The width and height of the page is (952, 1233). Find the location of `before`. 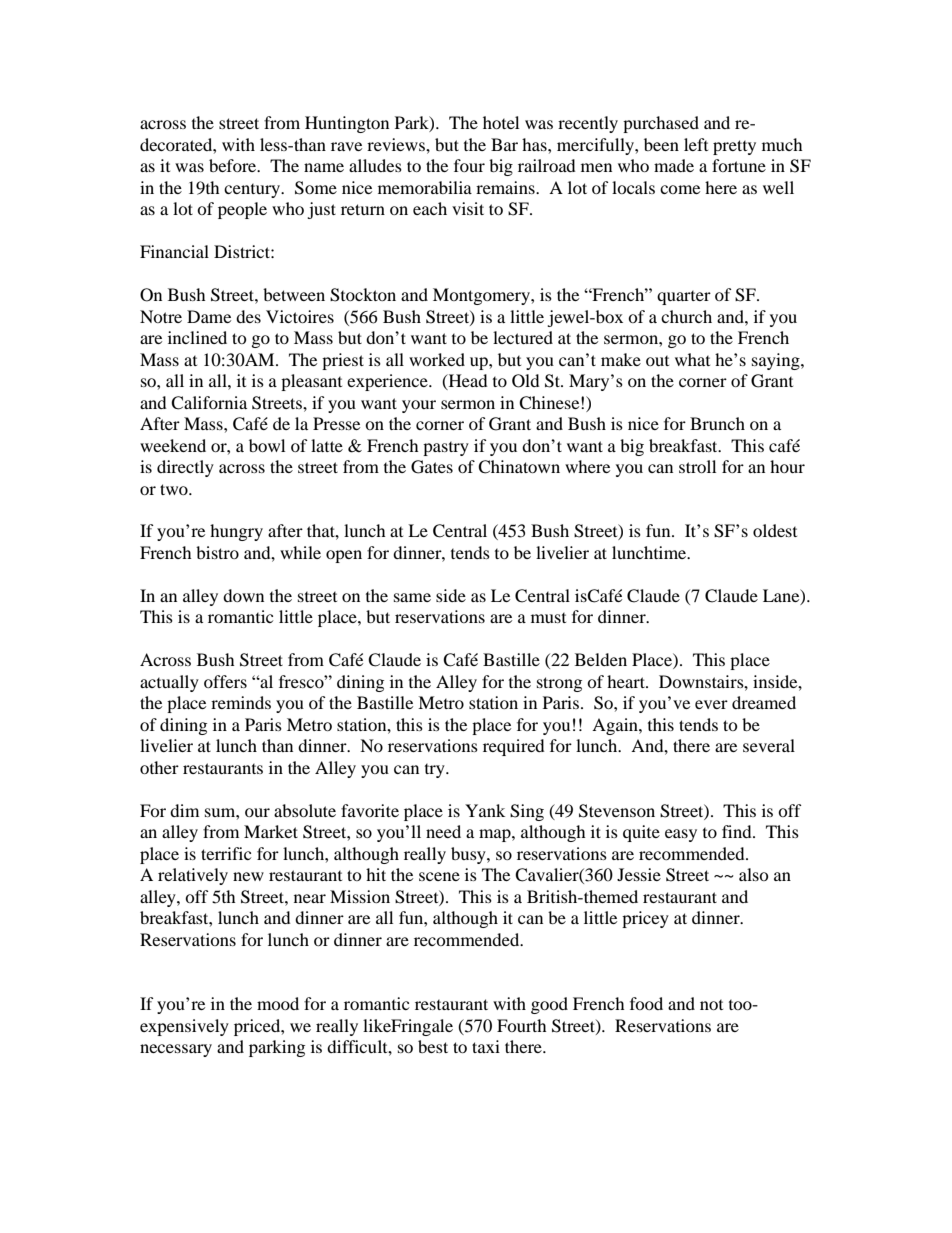

before is located at coordinates (234, 165).
